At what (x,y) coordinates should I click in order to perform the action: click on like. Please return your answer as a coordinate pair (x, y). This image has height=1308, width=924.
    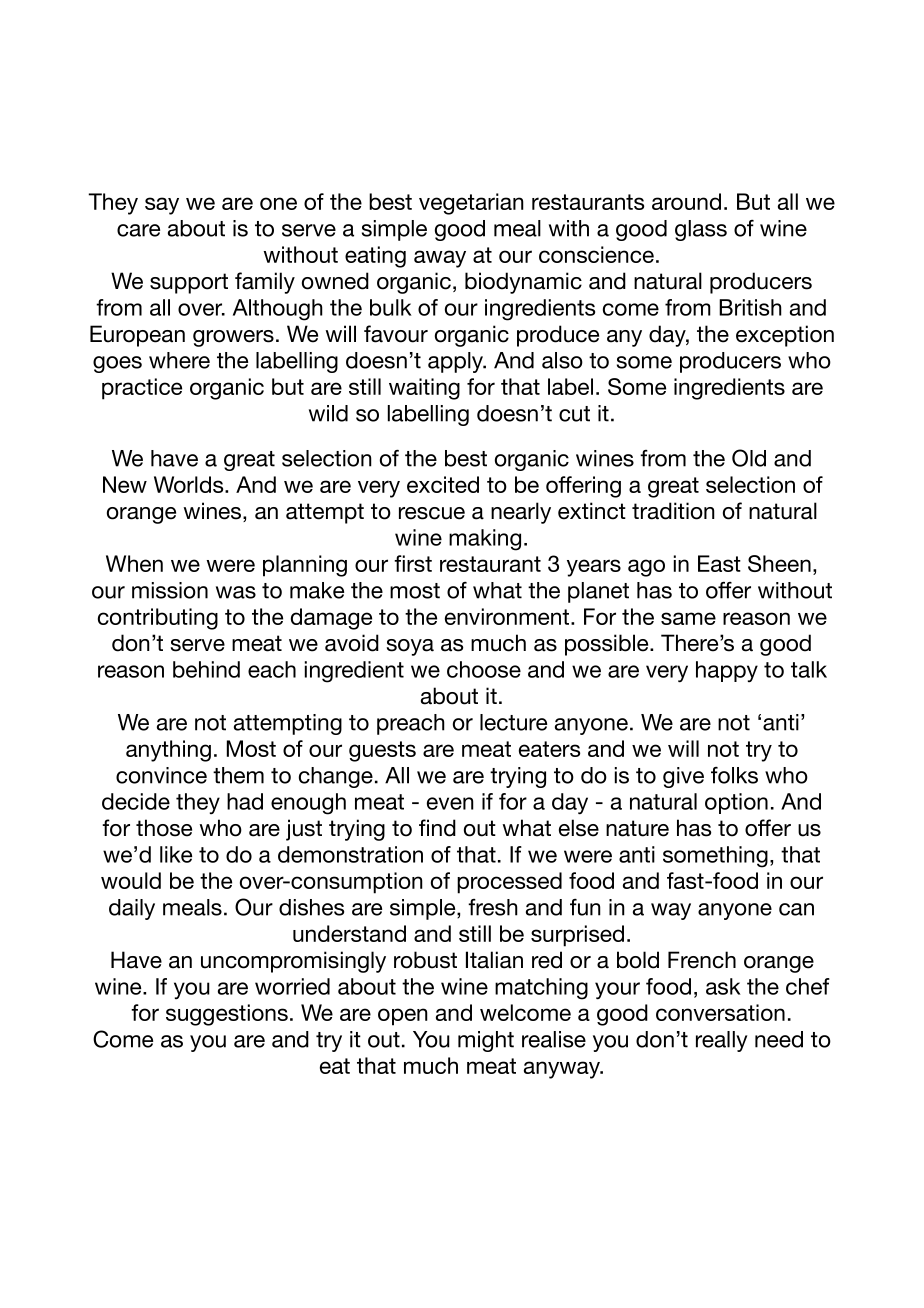
    Looking at the image, I should click on (176, 854).
